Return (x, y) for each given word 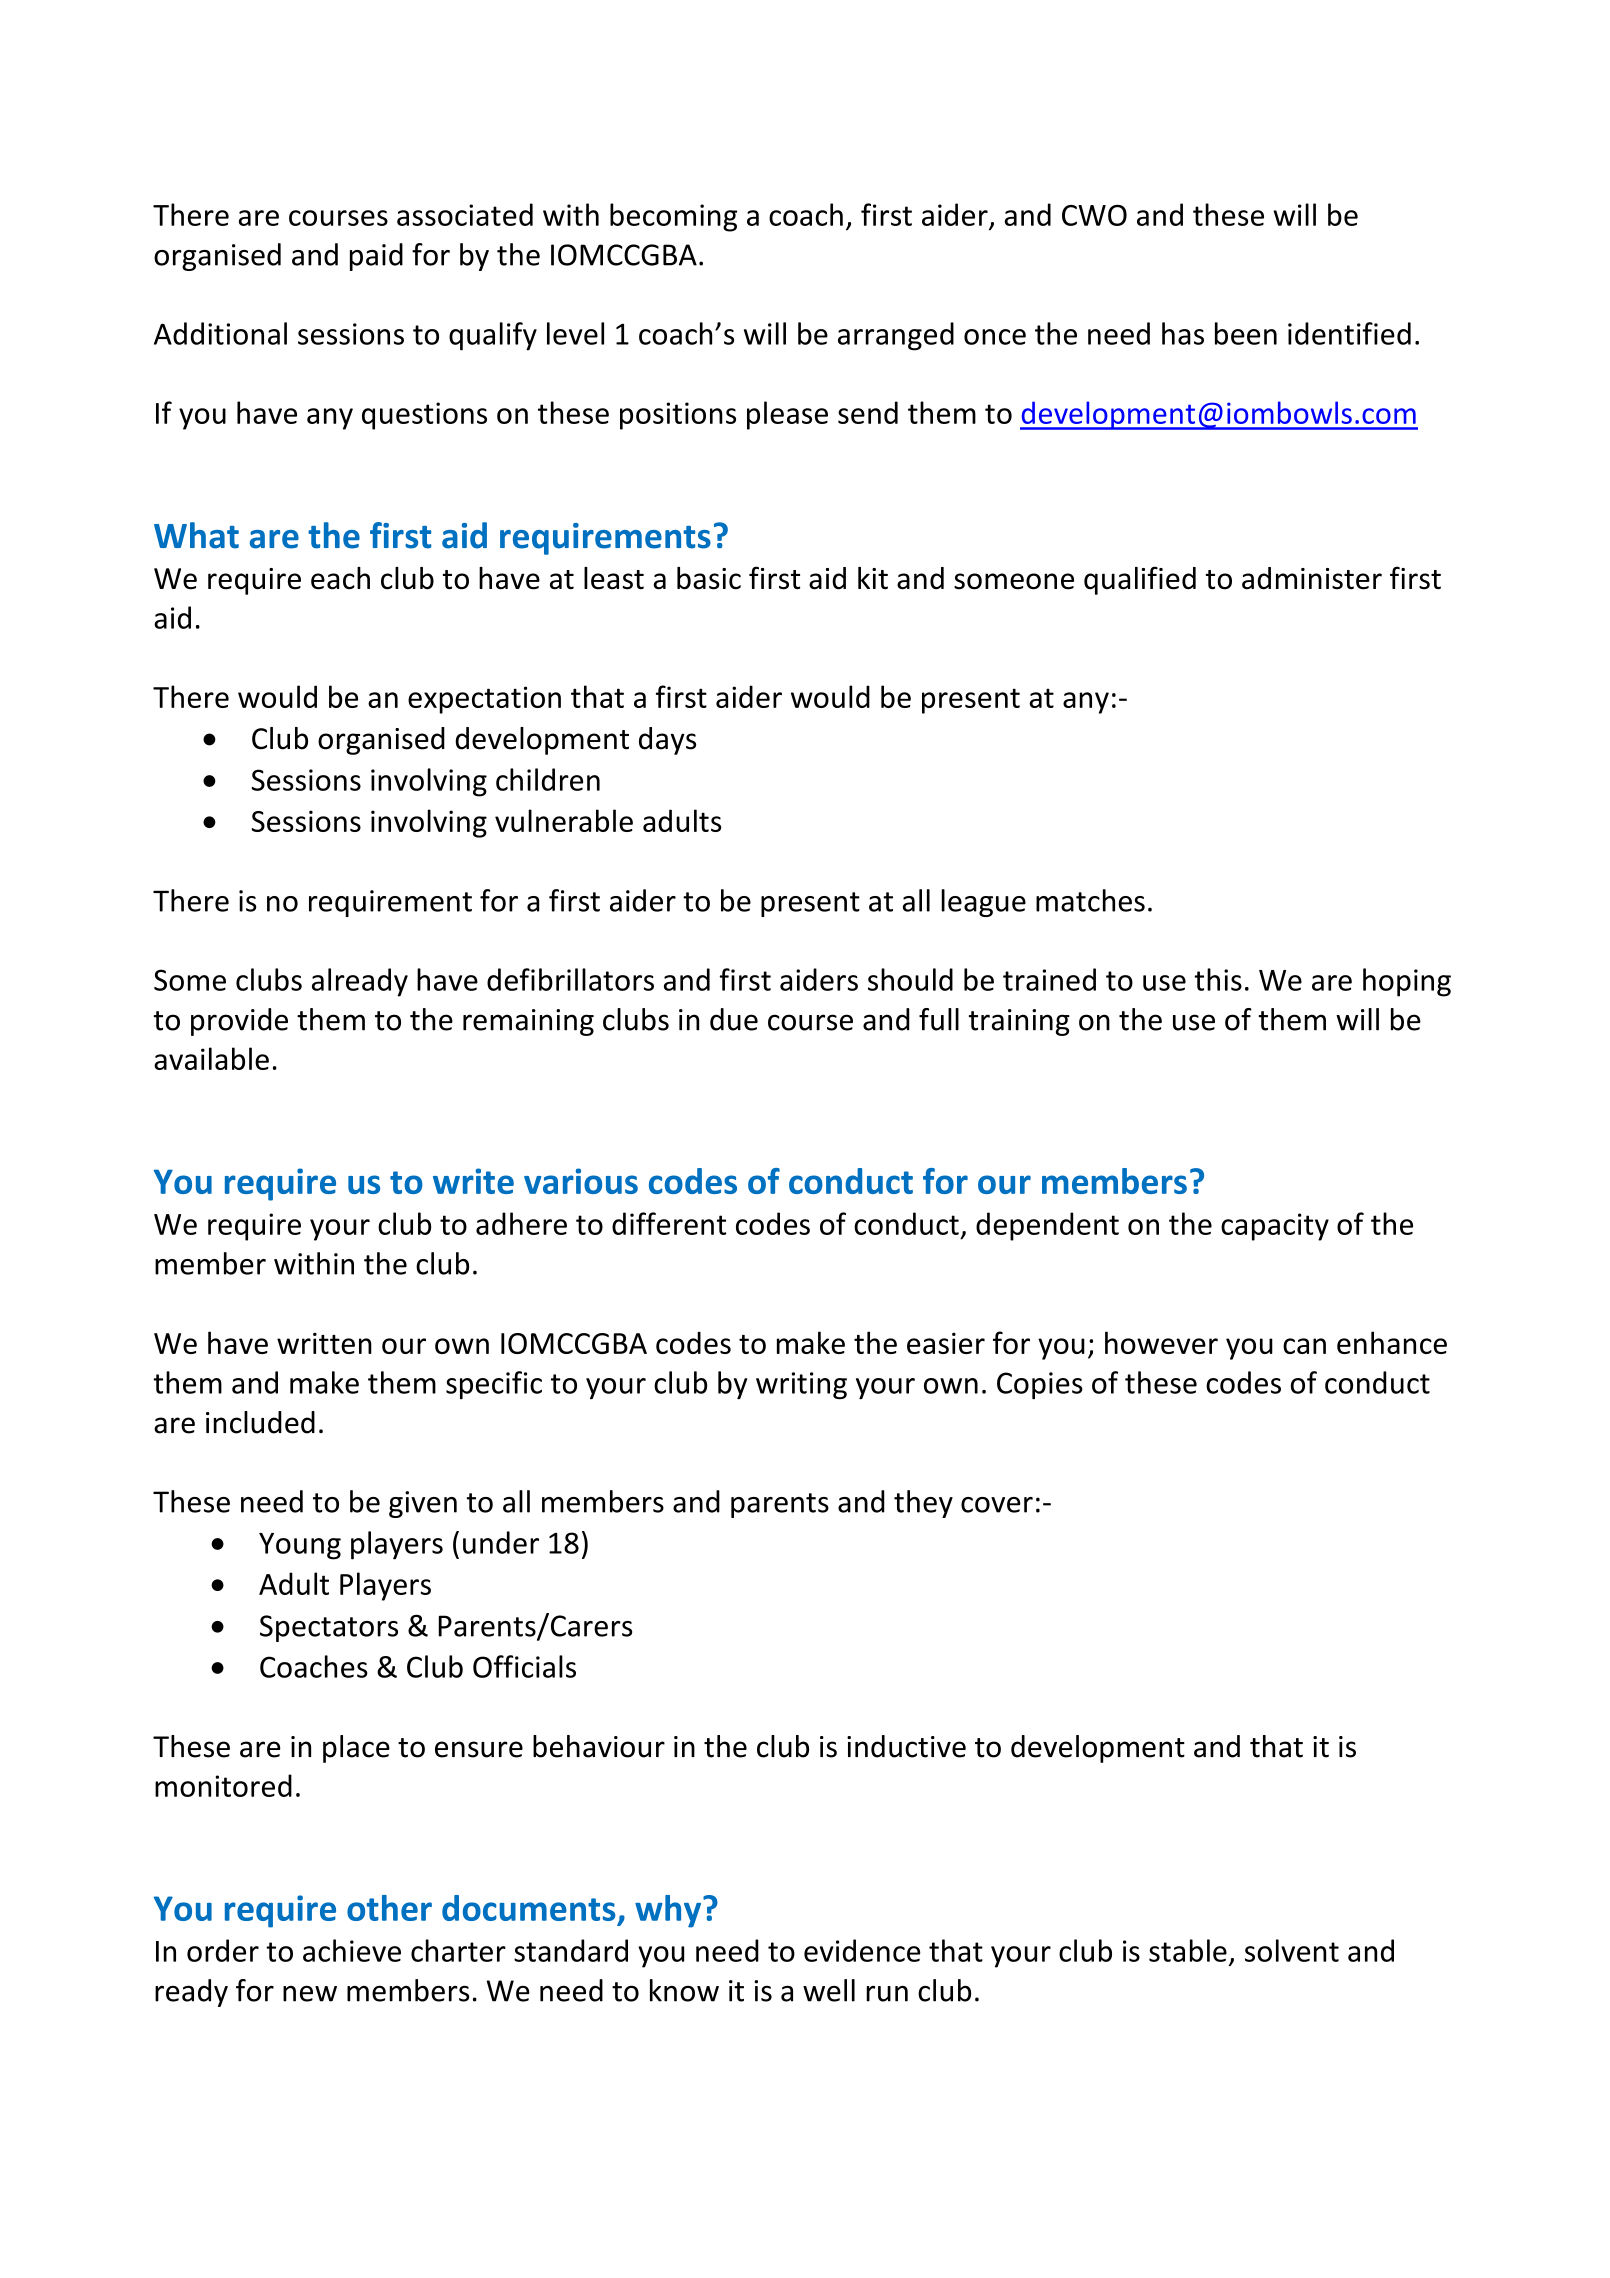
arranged (896, 336)
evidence (862, 1950)
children (548, 779)
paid (376, 257)
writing (801, 1386)
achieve (352, 1950)
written (324, 1343)
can (1304, 1346)
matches (1090, 900)
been (1246, 333)
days (667, 741)
